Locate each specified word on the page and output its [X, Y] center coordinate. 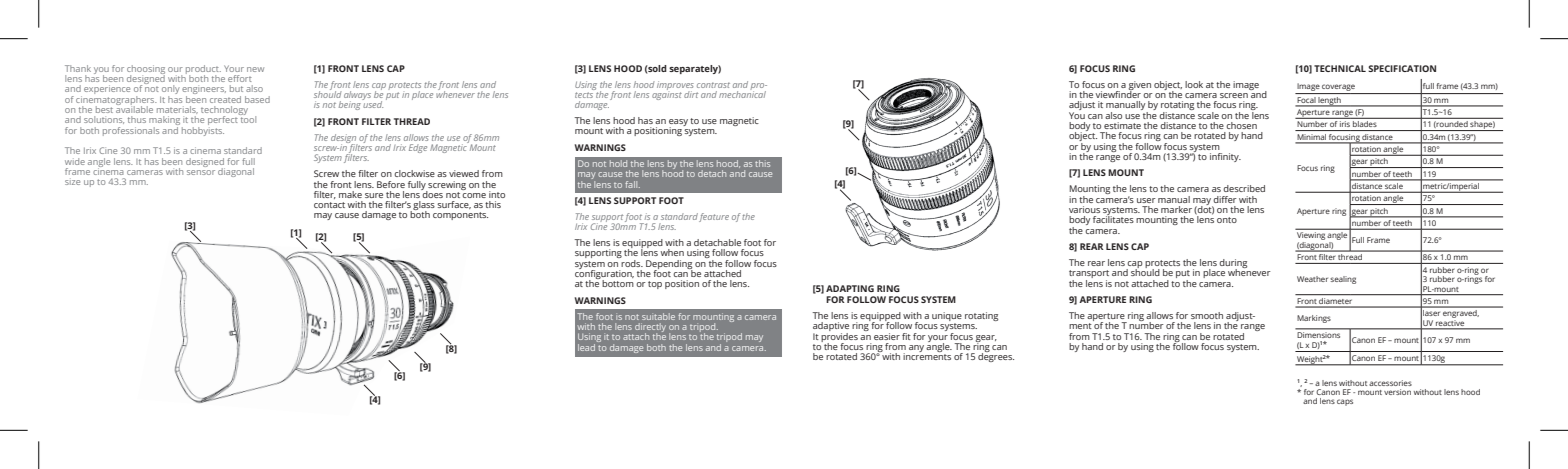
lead [586, 347]
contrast [713, 85]
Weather [1312, 279]
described [1244, 188]
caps [1345, 402]
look [1194, 84]
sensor [201, 172]
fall [632, 184]
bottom [618, 283]
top [655, 285]
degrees [996, 356]
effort [240, 78]
